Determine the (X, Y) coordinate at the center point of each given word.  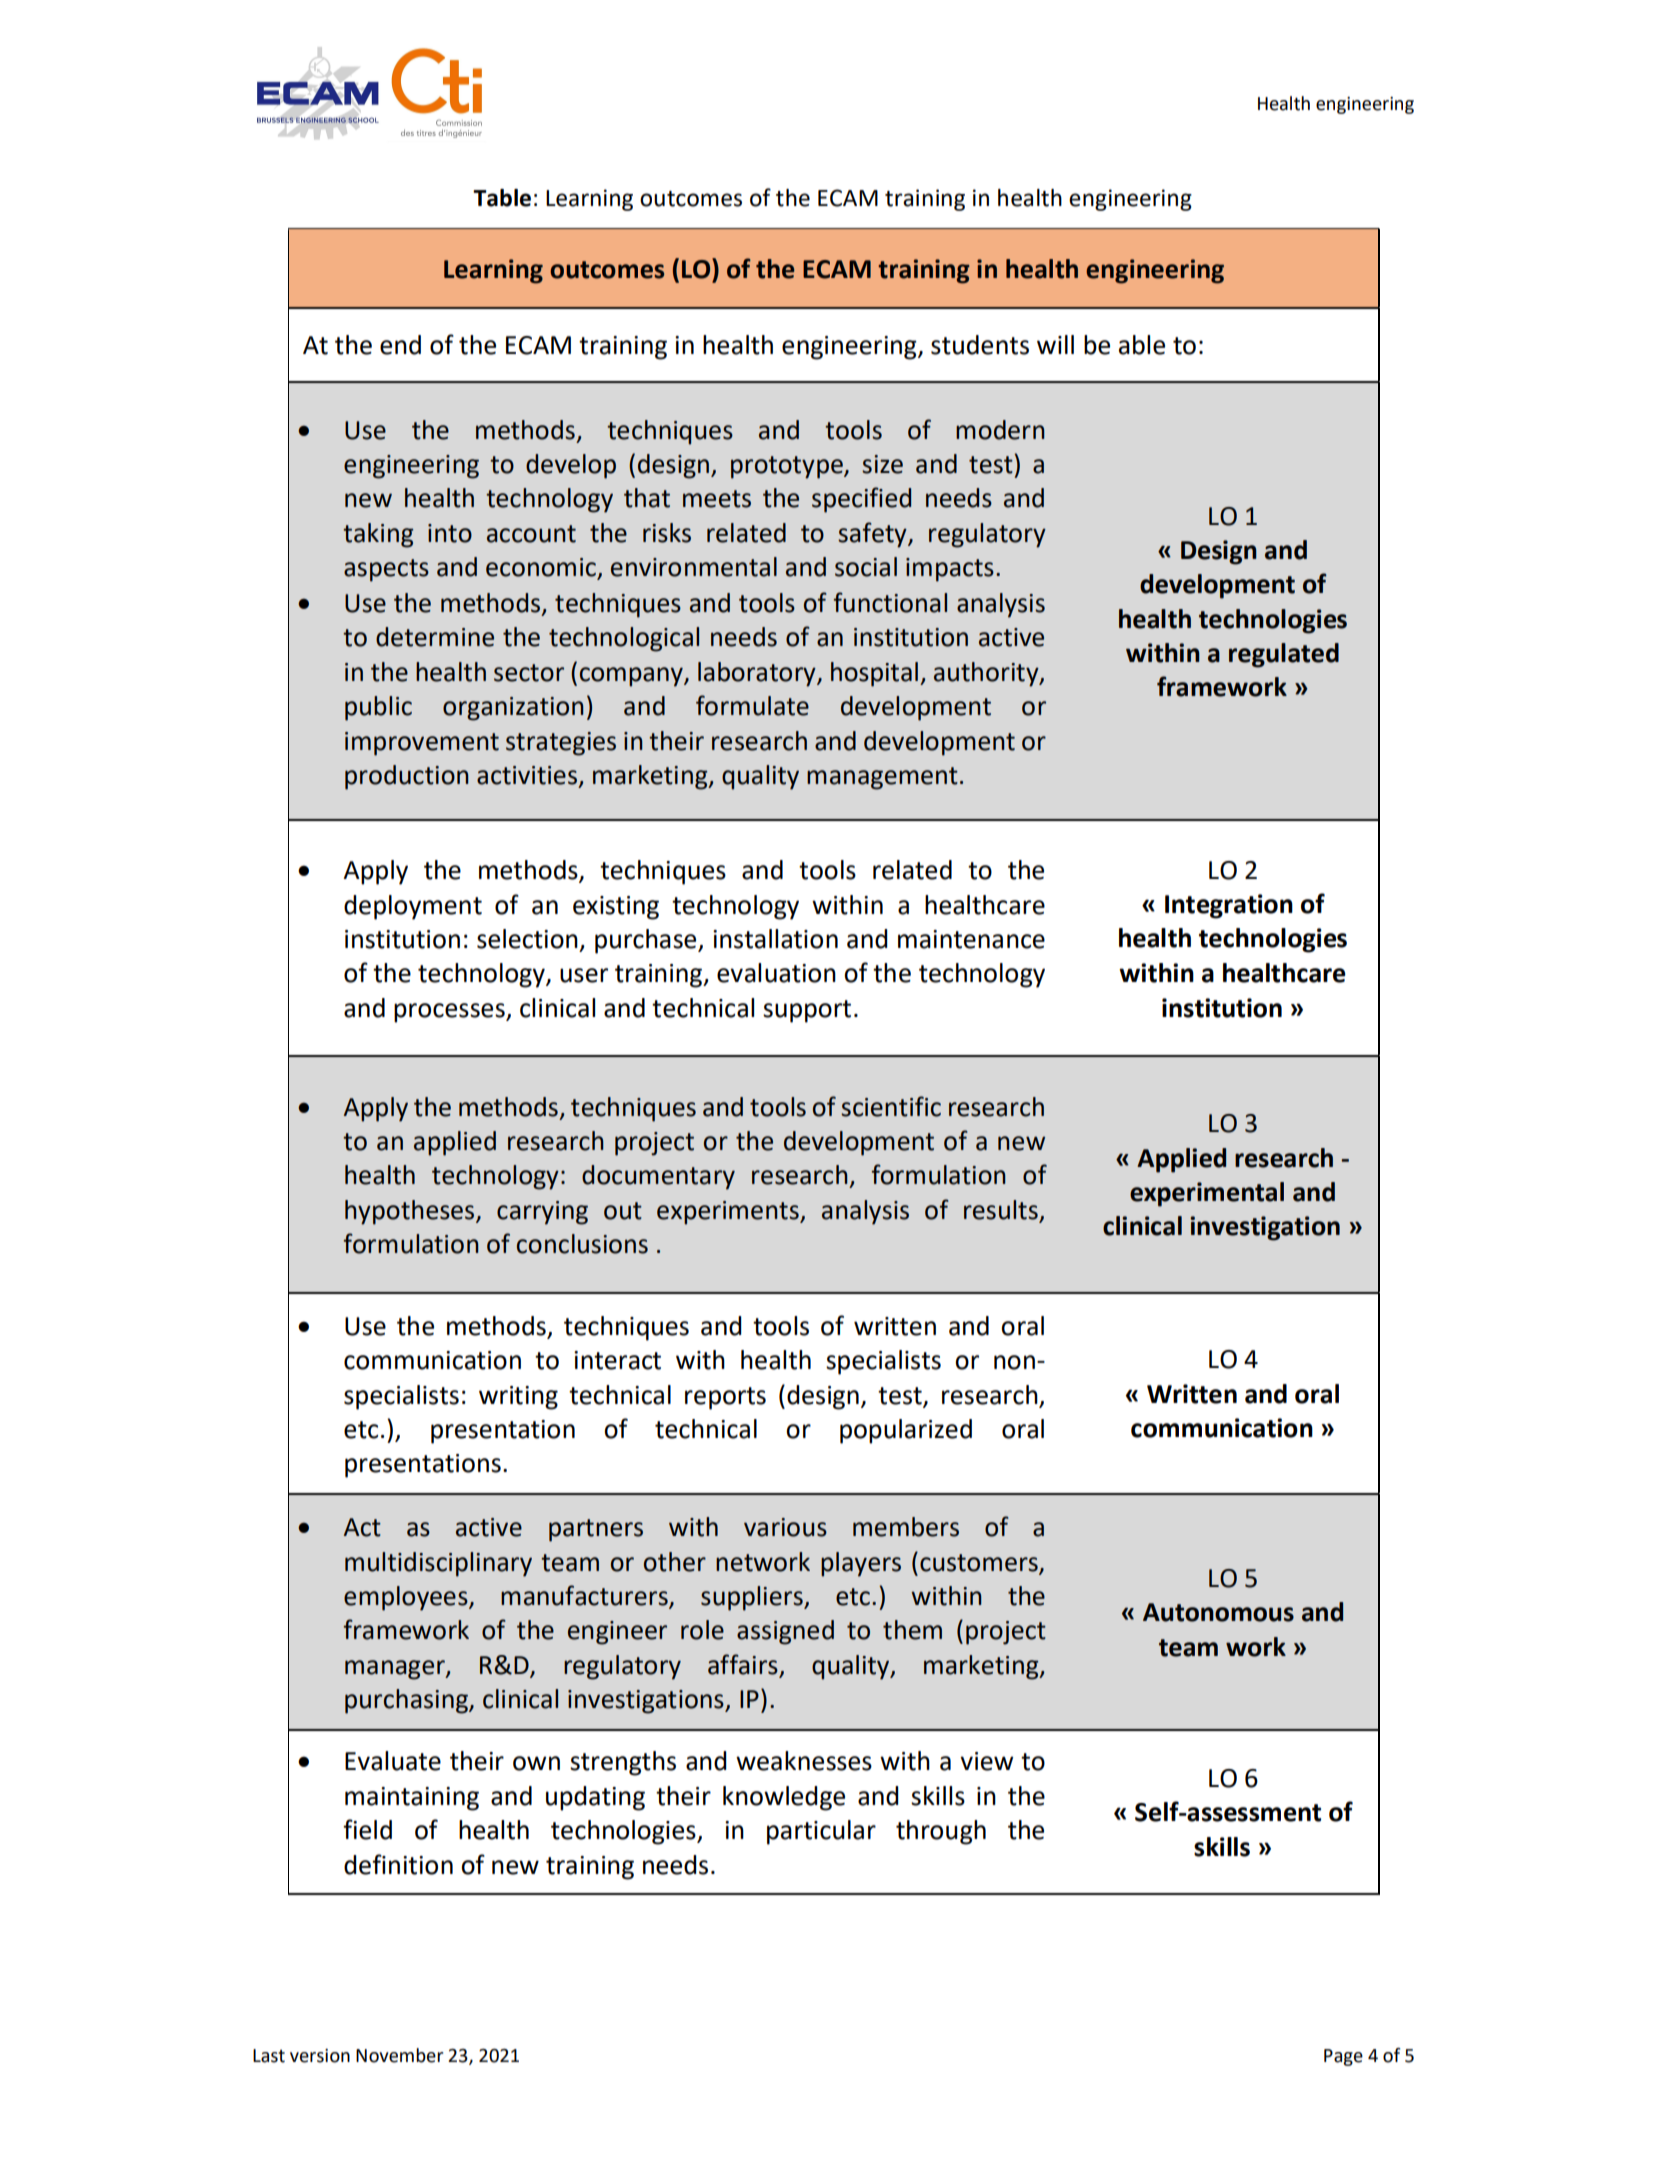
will (1055, 344)
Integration (1229, 906)
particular (821, 1832)
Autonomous (1218, 1612)
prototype (788, 467)
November (399, 2055)
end (400, 345)
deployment (413, 907)
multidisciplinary (438, 1564)
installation (775, 939)
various (785, 1527)
